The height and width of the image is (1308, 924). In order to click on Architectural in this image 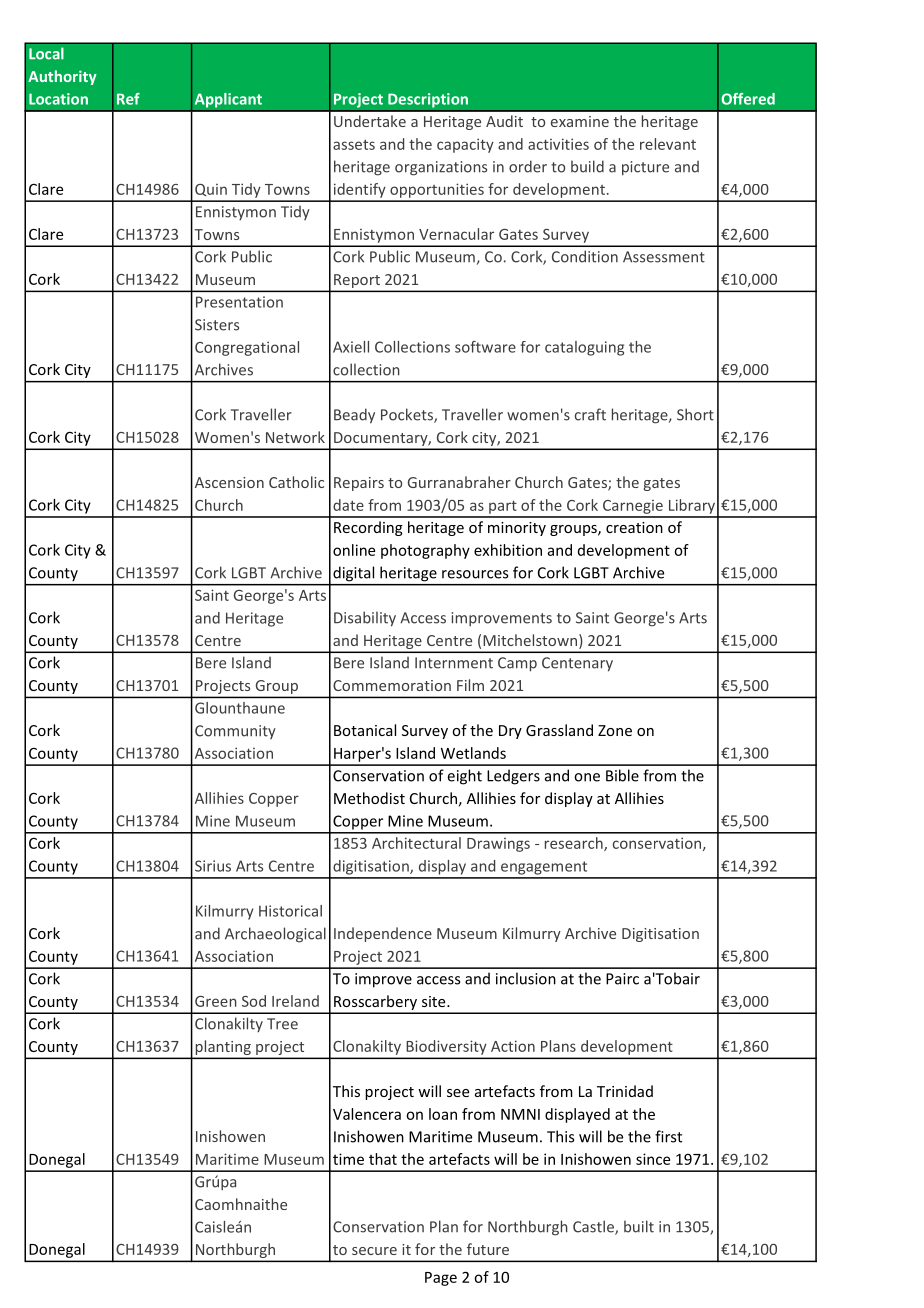, I will do `click(416, 843)`.
